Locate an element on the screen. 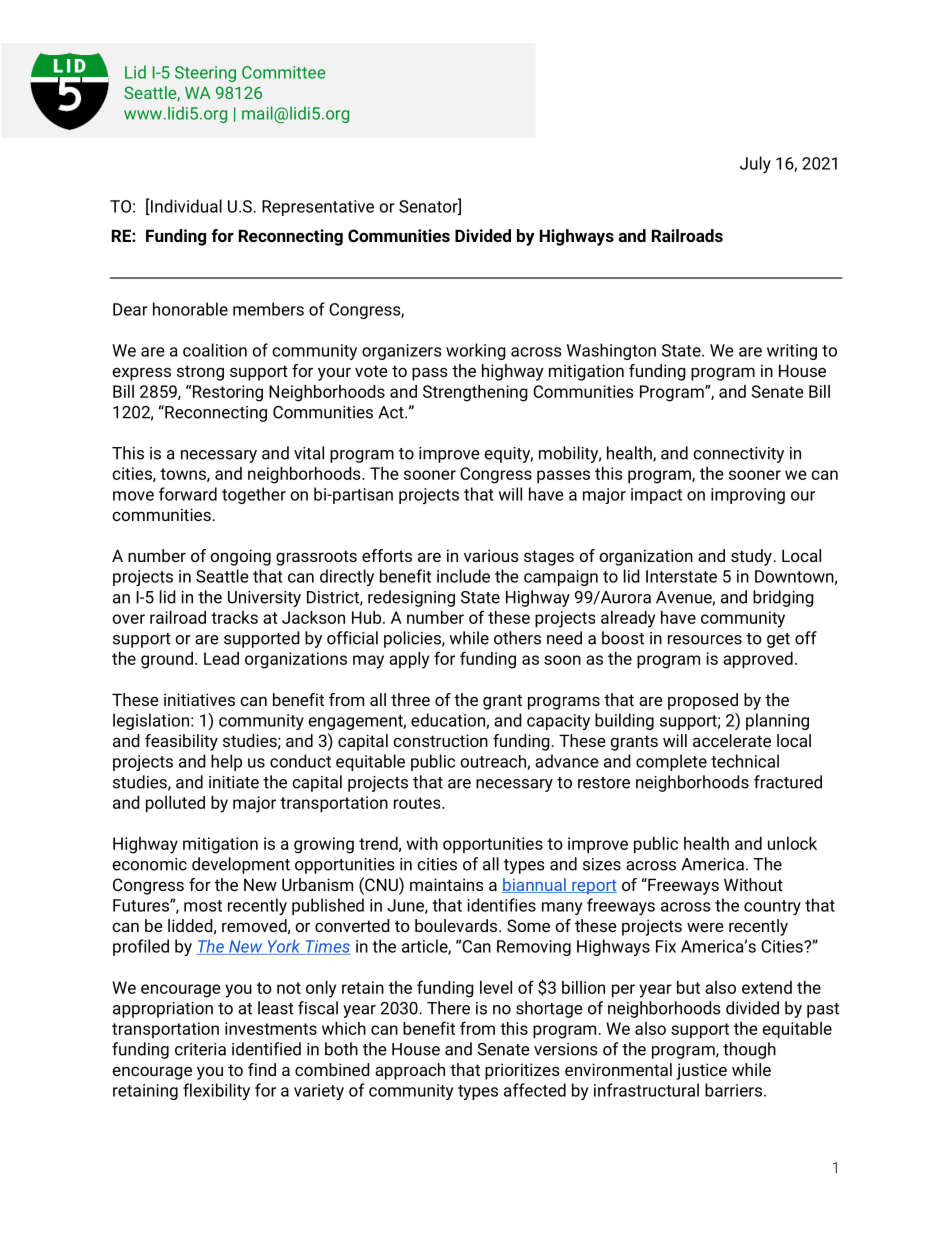 The width and height of the screenshot is (952, 1233). strong is located at coordinates (200, 373).
